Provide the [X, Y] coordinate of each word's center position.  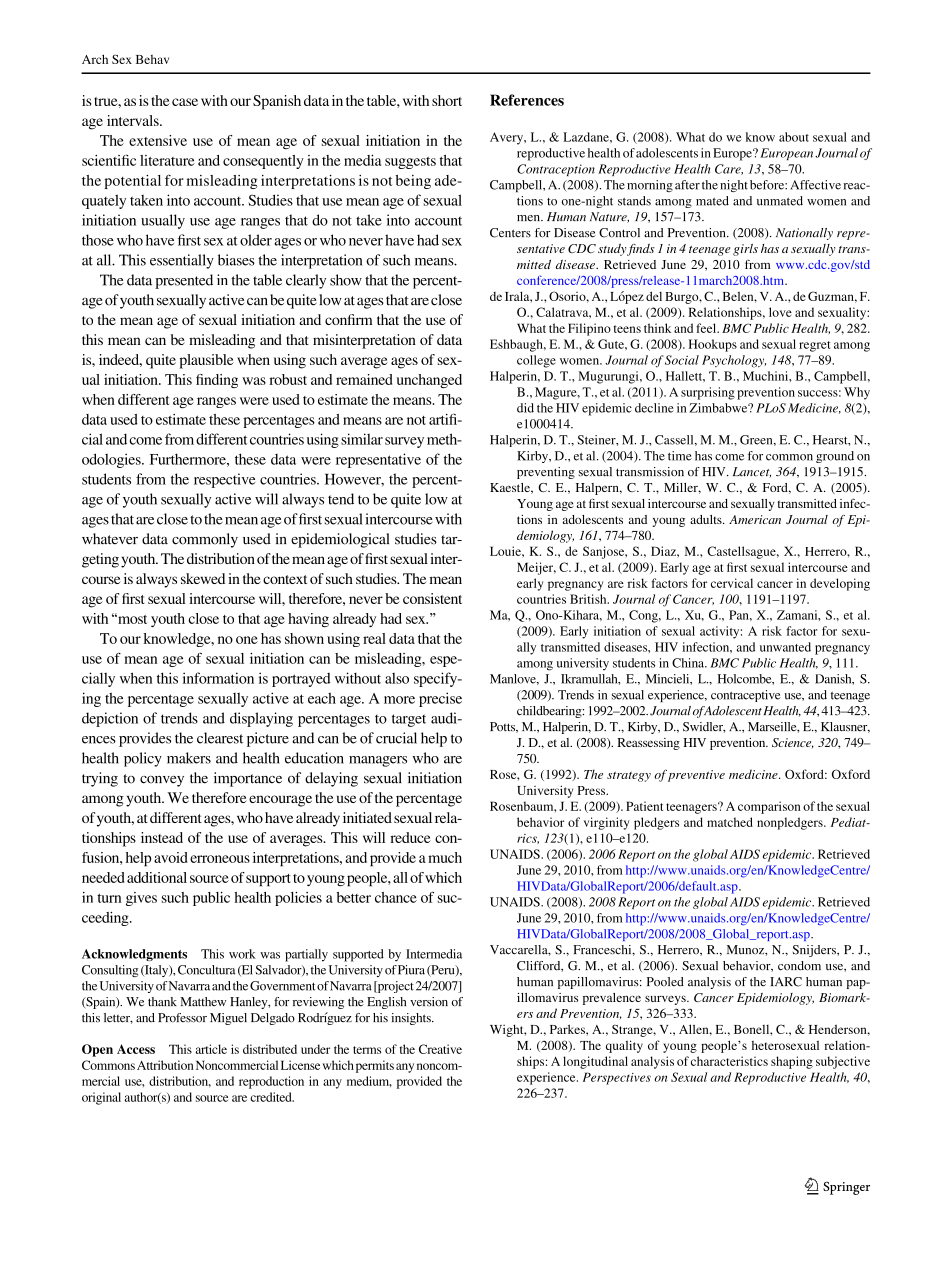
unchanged [429, 381]
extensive [158, 140]
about [794, 137]
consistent [432, 598]
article [211, 1049]
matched [730, 822]
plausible [206, 361]
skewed [203, 578]
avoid [170, 857]
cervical [732, 583]
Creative [440, 1049]
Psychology [734, 361]
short [447, 100]
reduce [410, 837]
